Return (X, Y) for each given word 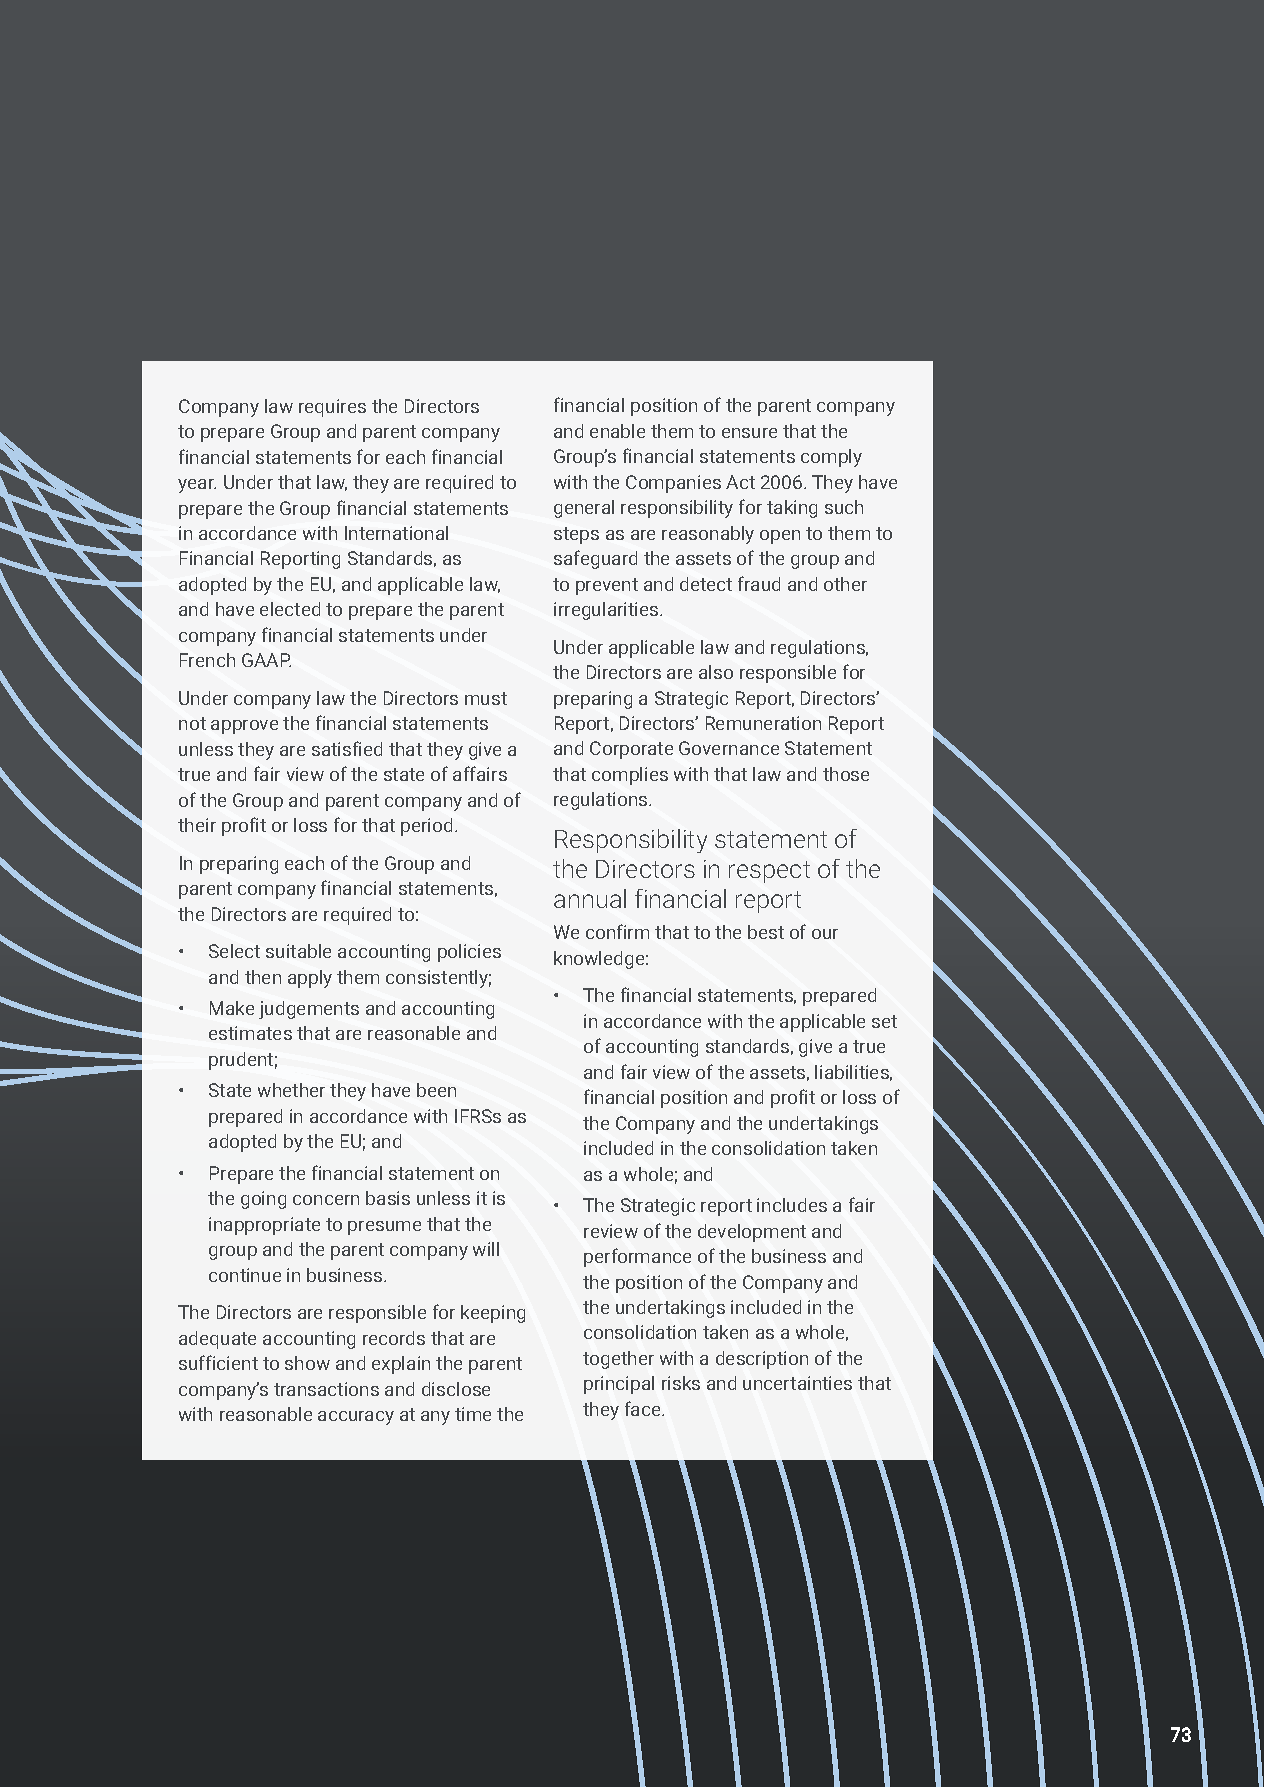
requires (332, 408)
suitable (298, 951)
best (766, 932)
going (263, 1200)
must (486, 698)
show (307, 1363)
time (473, 1414)
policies (469, 953)
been (436, 1090)
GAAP (266, 660)
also (716, 672)
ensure (749, 433)
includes (792, 1205)
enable (617, 431)
